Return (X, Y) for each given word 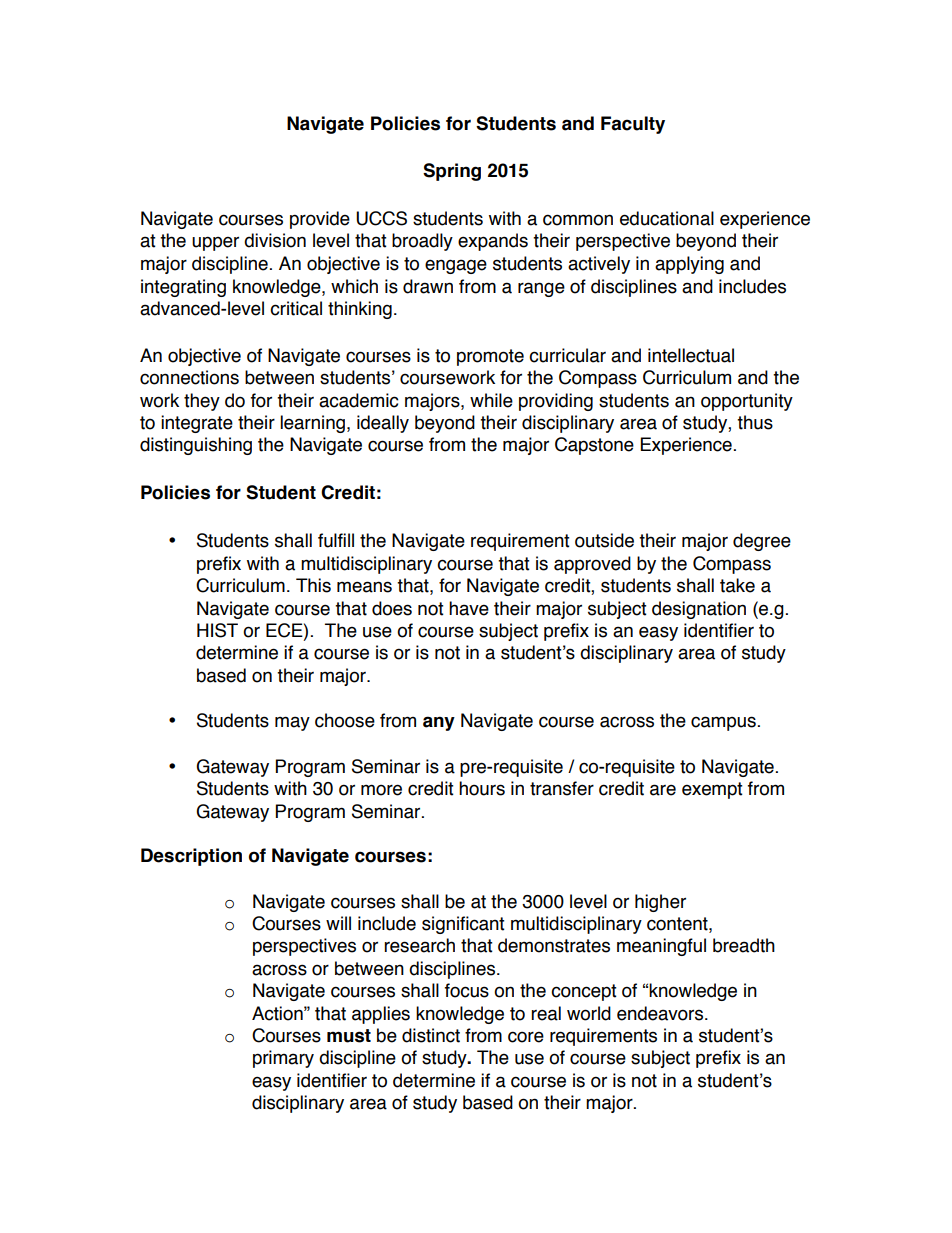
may (292, 723)
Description (191, 857)
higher (660, 903)
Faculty (633, 125)
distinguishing (196, 446)
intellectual (691, 355)
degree (762, 542)
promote (490, 357)
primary (283, 1059)
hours (482, 788)
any (439, 723)
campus (723, 723)
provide (320, 220)
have (469, 608)
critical (296, 308)
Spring (452, 172)
